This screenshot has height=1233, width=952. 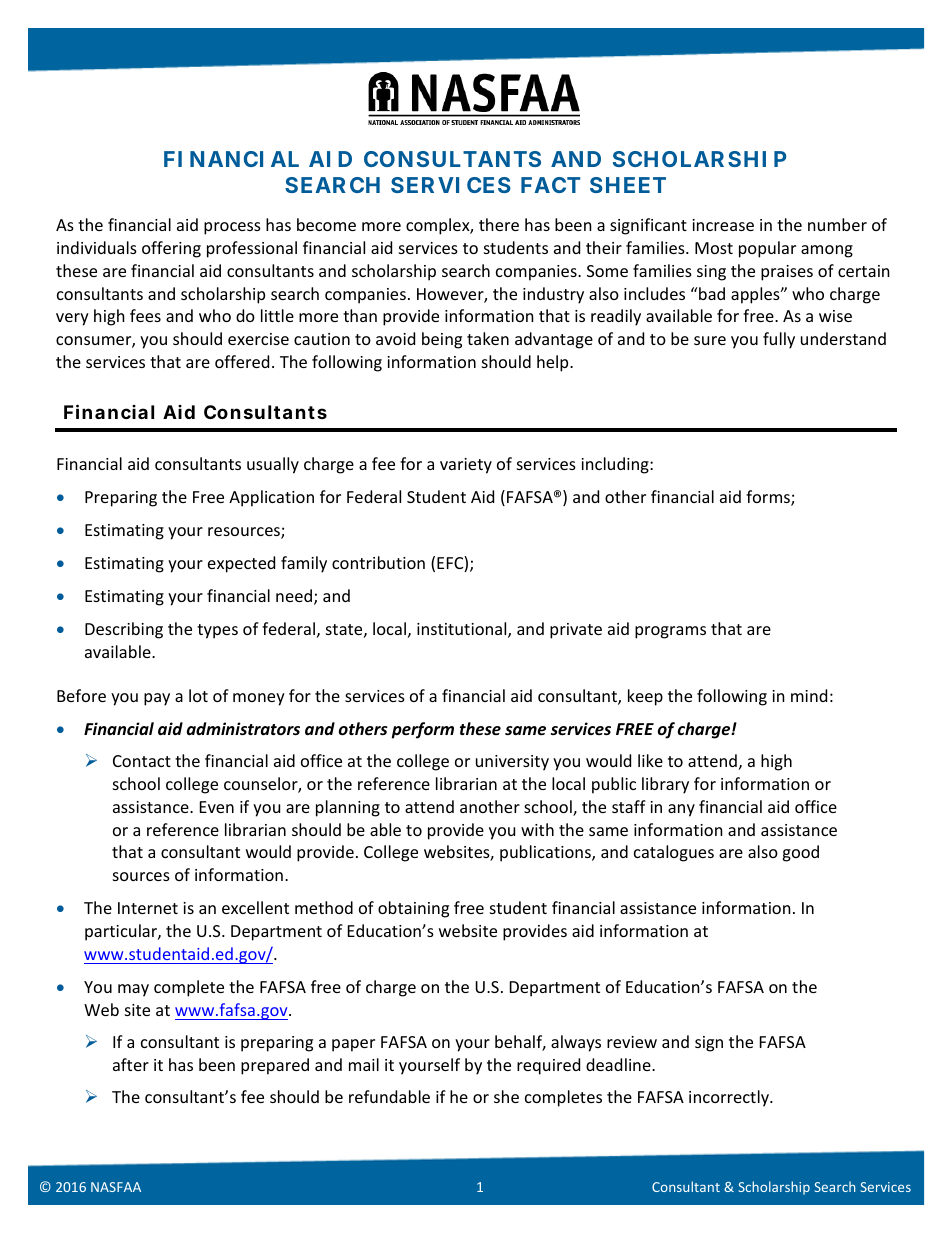 What do you see at coordinates (670, 632) in the screenshot?
I see `programs` at bounding box center [670, 632].
